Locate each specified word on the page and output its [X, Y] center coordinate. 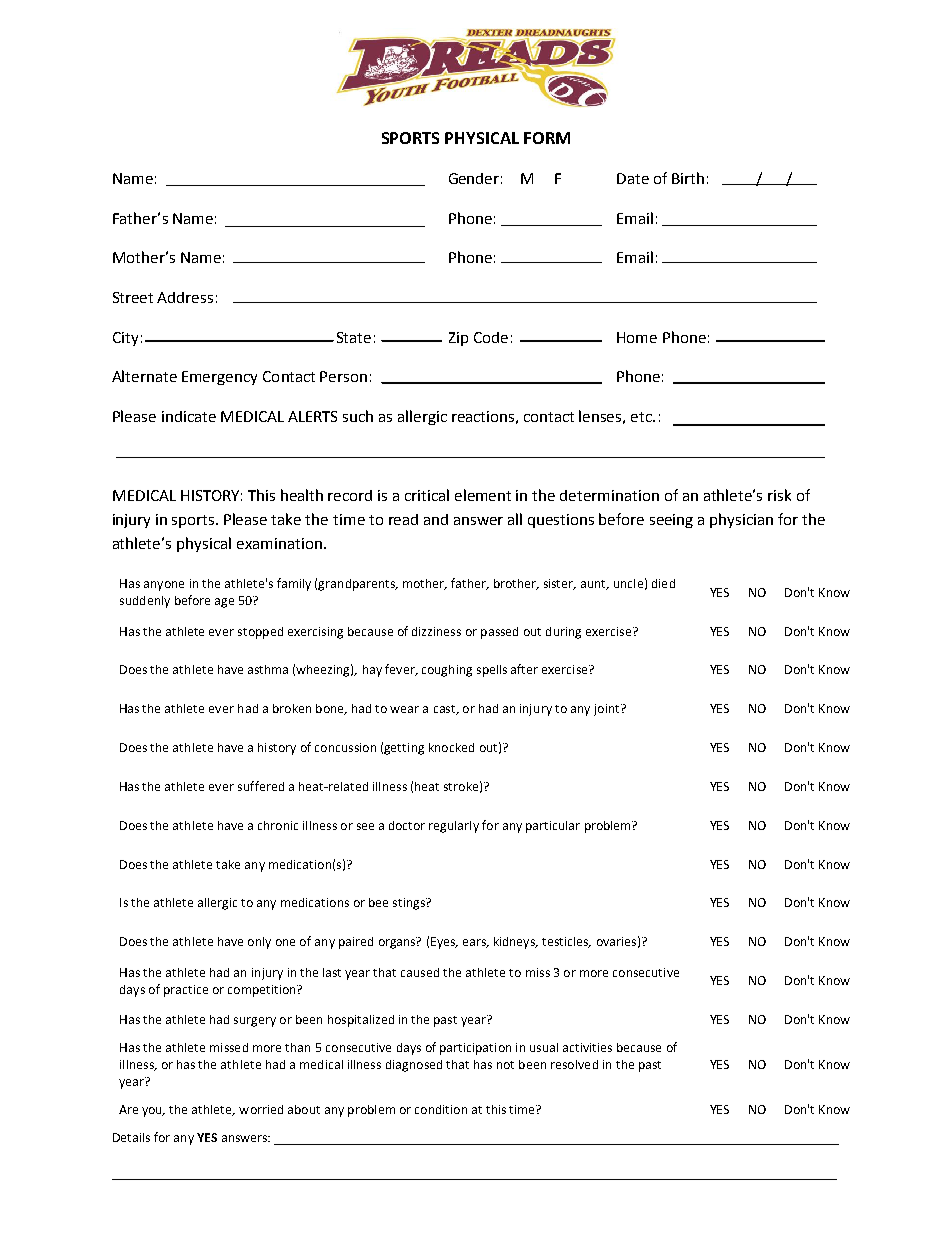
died [663, 583]
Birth [688, 178]
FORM [547, 138]
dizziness [436, 631]
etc [642, 417]
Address [185, 297]
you [153, 1112]
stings [410, 904]
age [224, 603]
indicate [189, 416]
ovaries [616, 941]
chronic [278, 825]
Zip [458, 339]
